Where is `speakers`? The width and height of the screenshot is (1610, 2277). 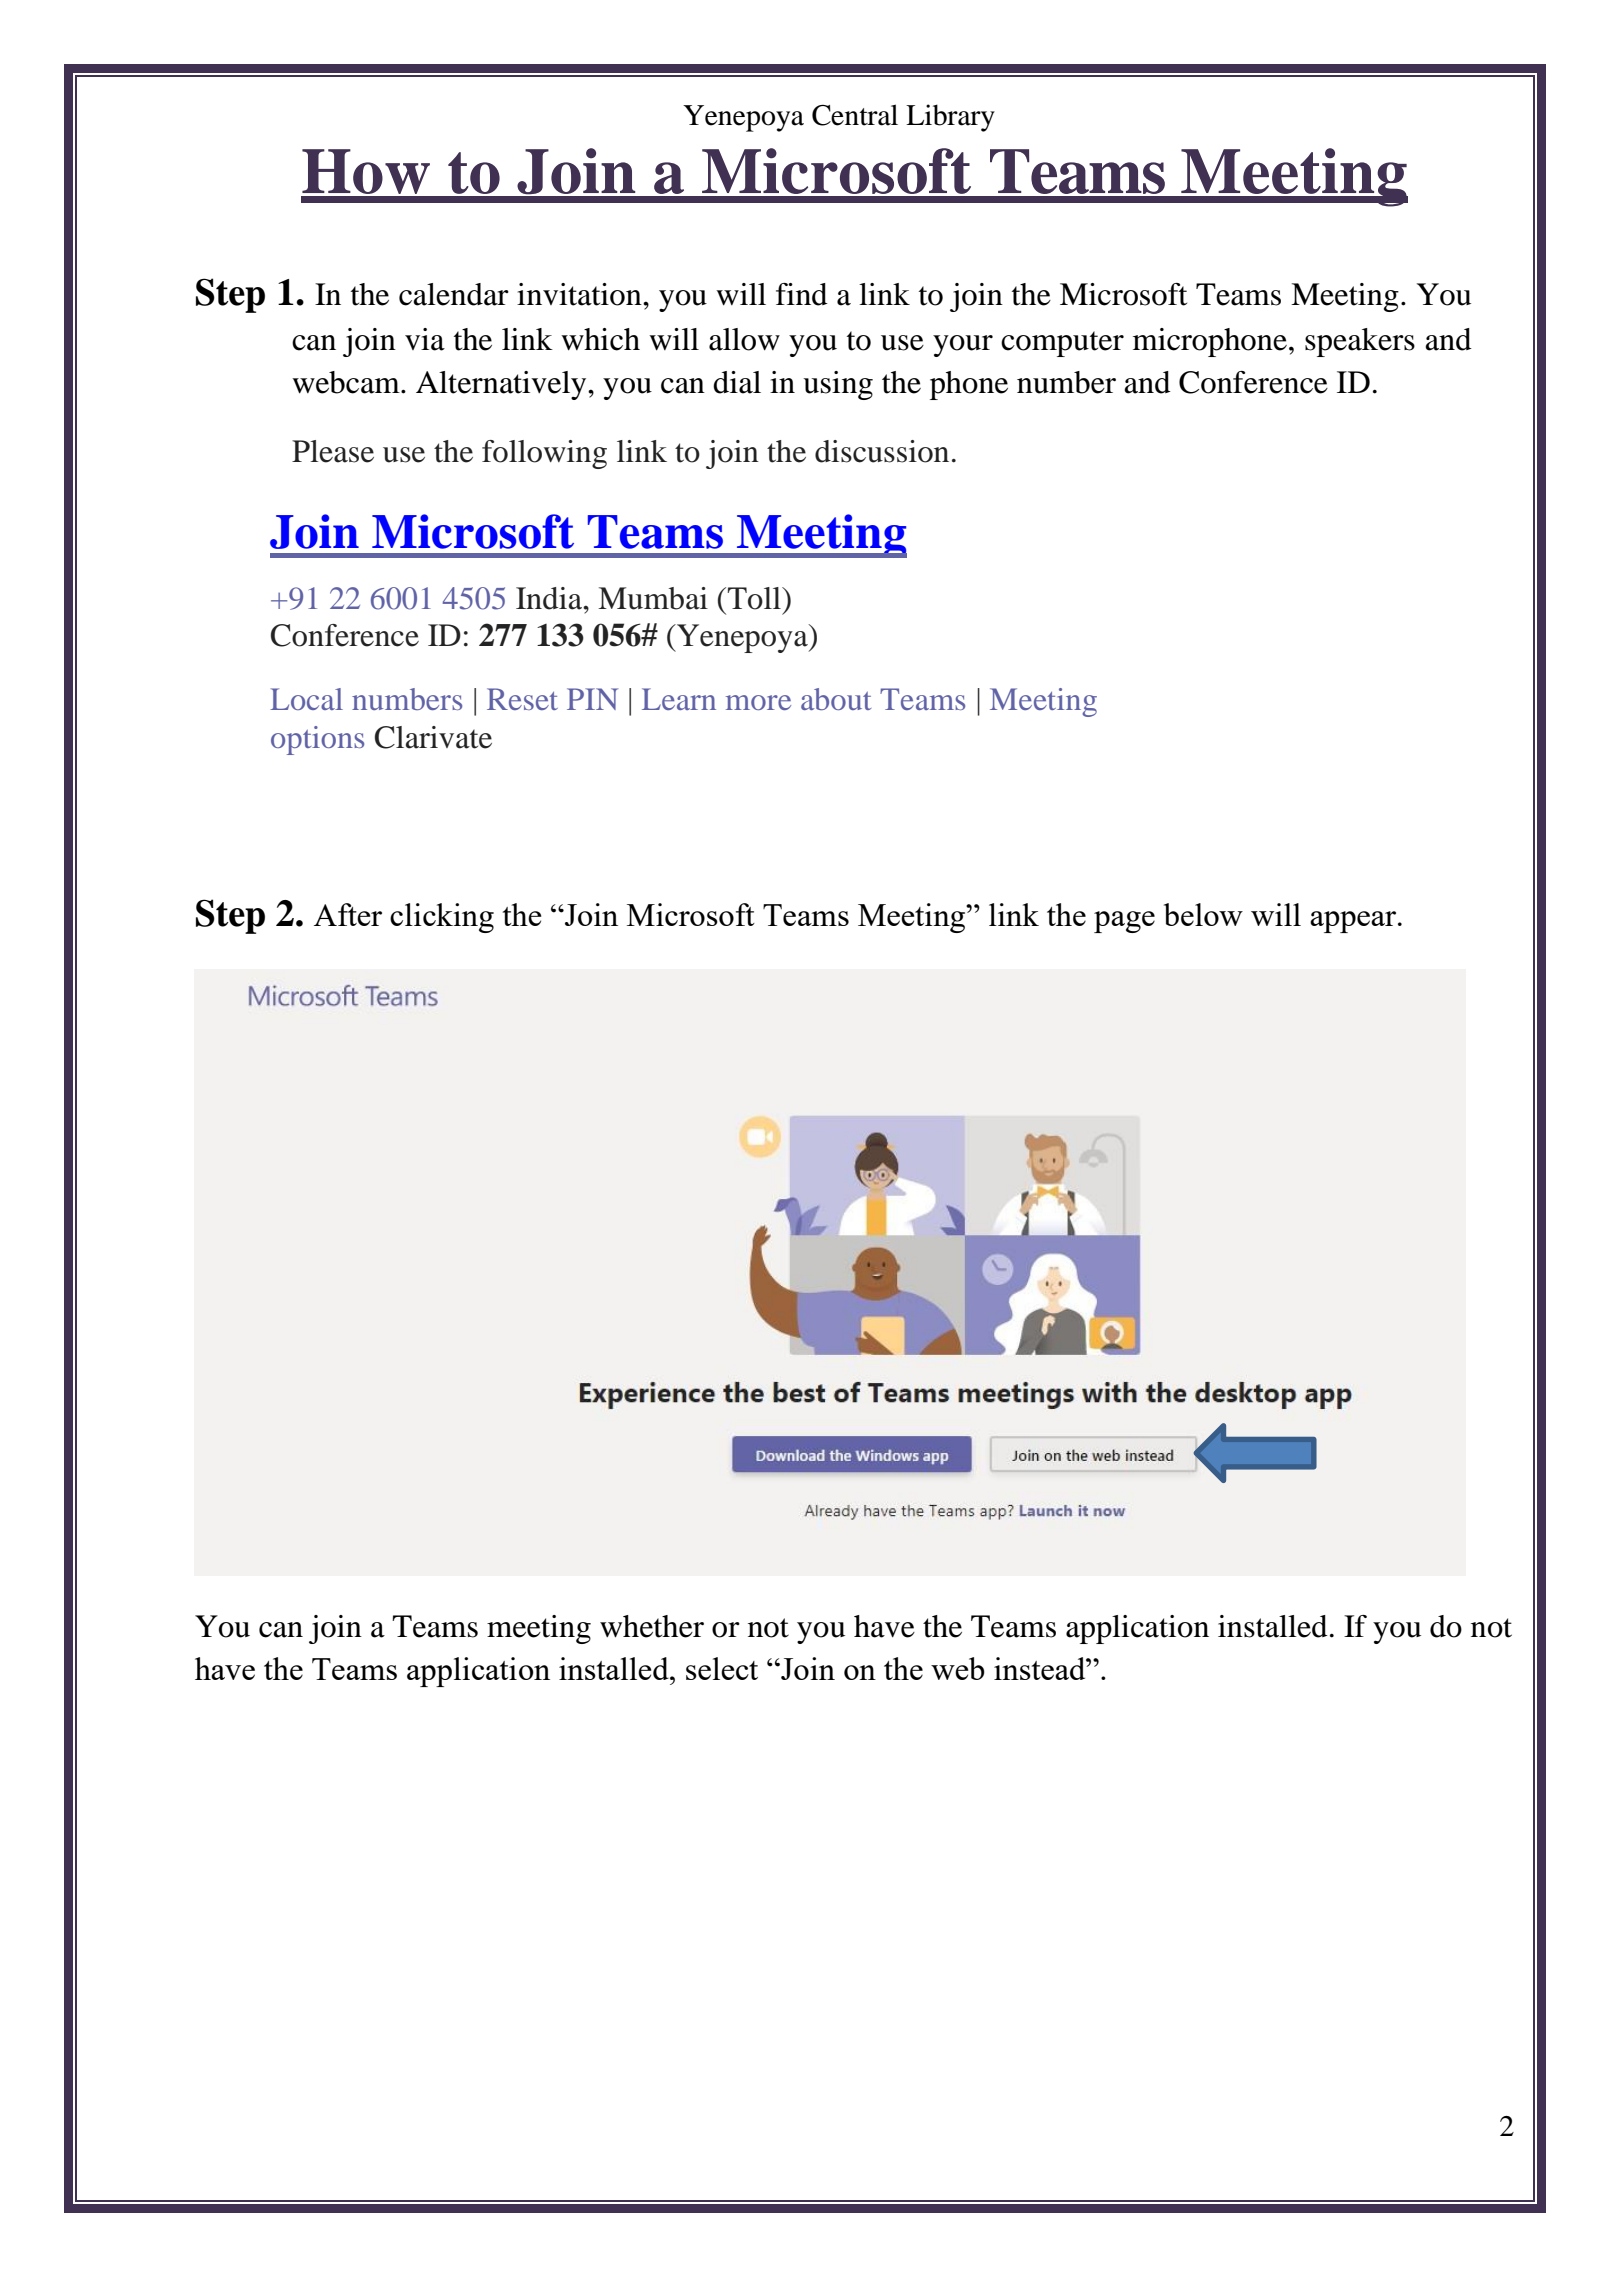
speakers is located at coordinates (1360, 342).
